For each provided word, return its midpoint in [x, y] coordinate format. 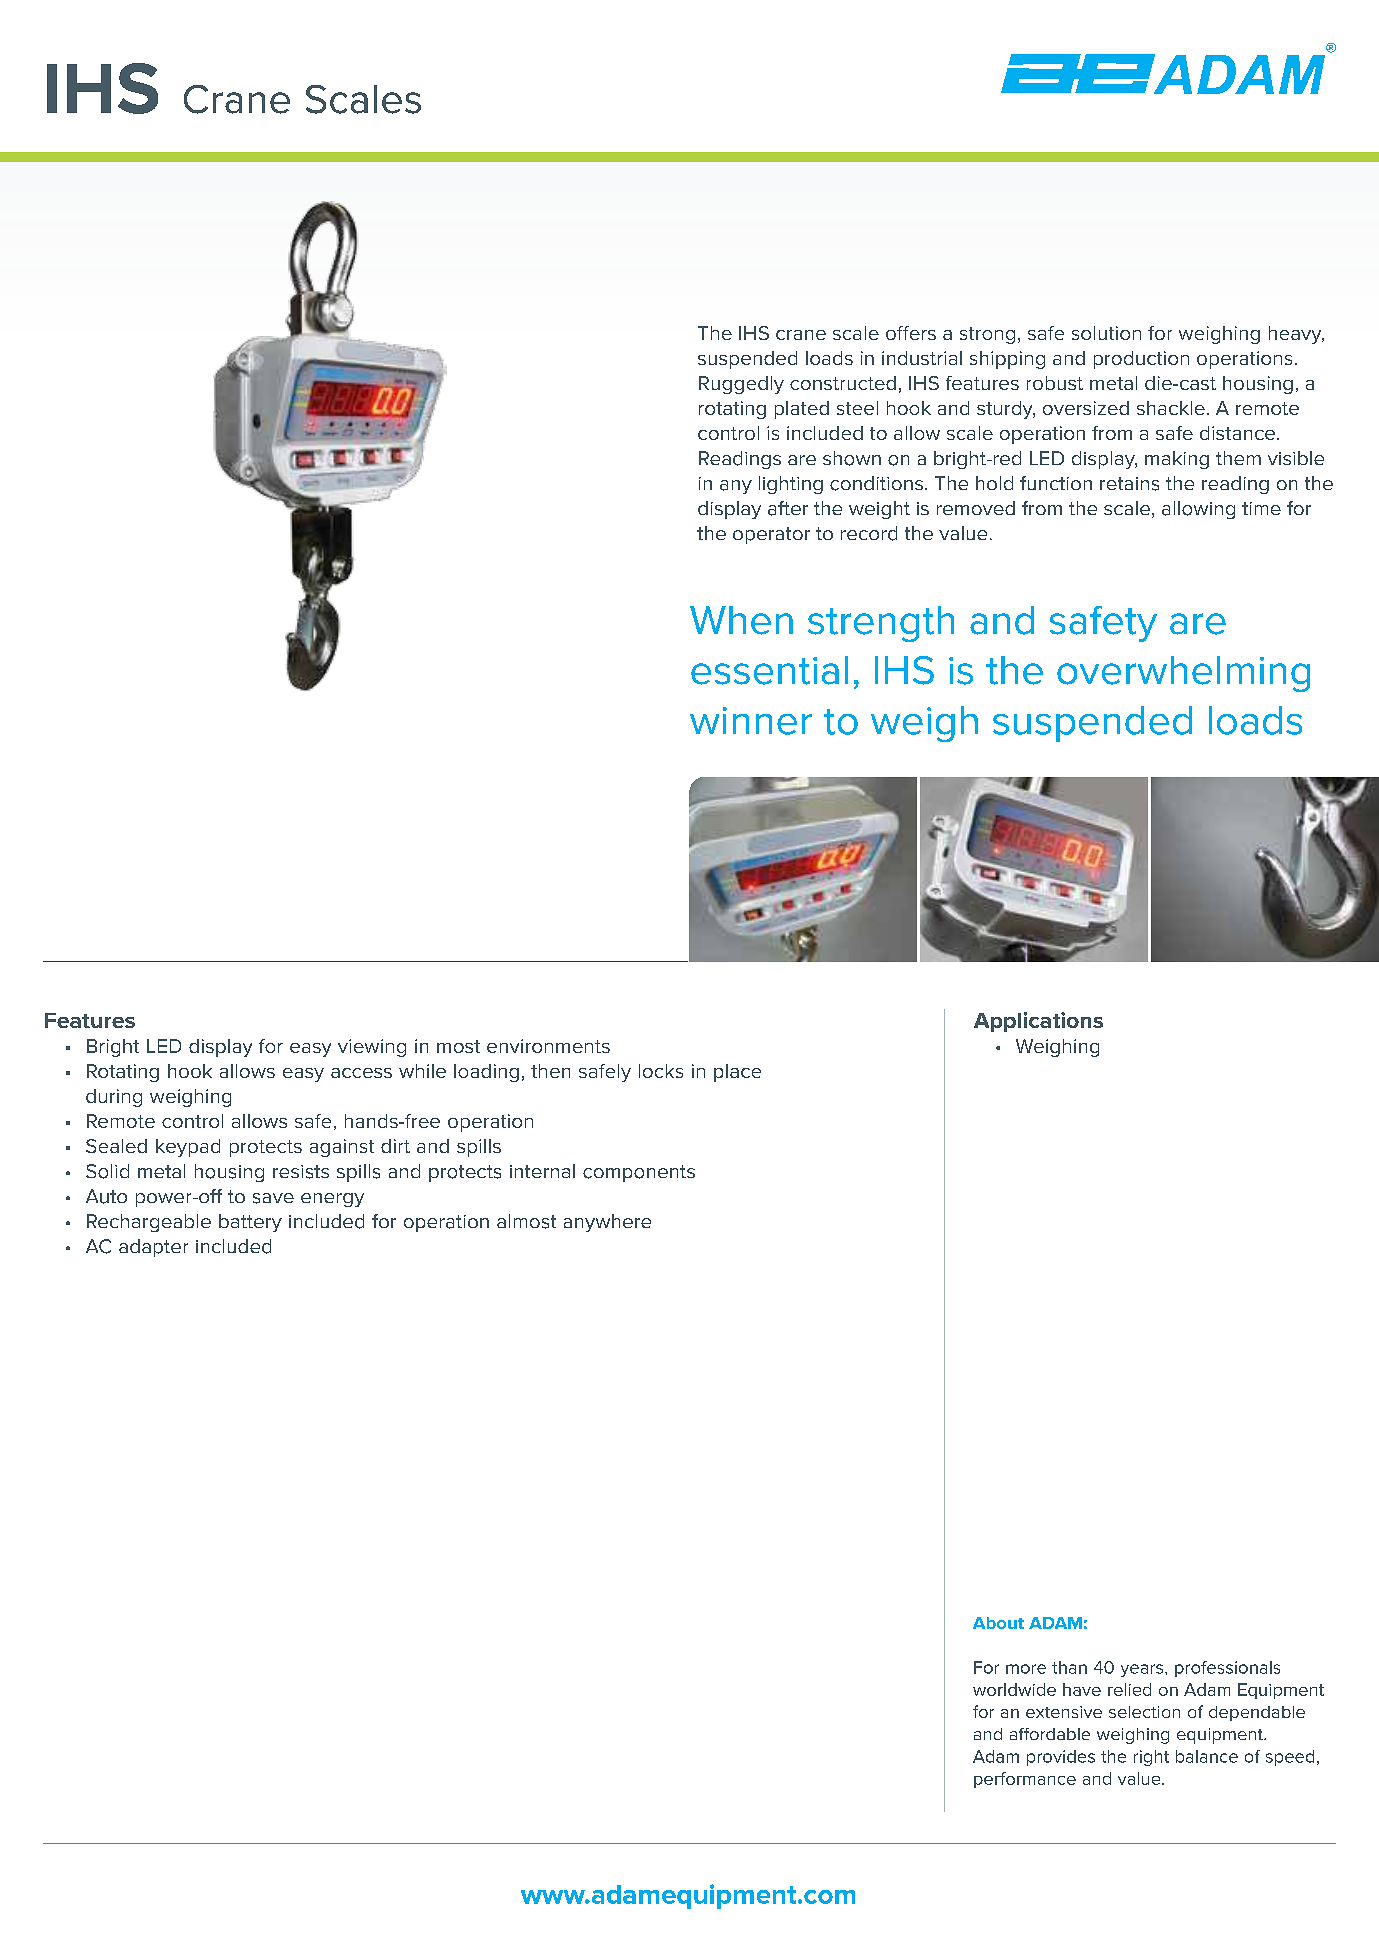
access [361, 1073]
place [737, 1073]
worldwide [1014, 1689]
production [1141, 360]
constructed [843, 383]
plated [802, 410]
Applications [1038, 1022]
